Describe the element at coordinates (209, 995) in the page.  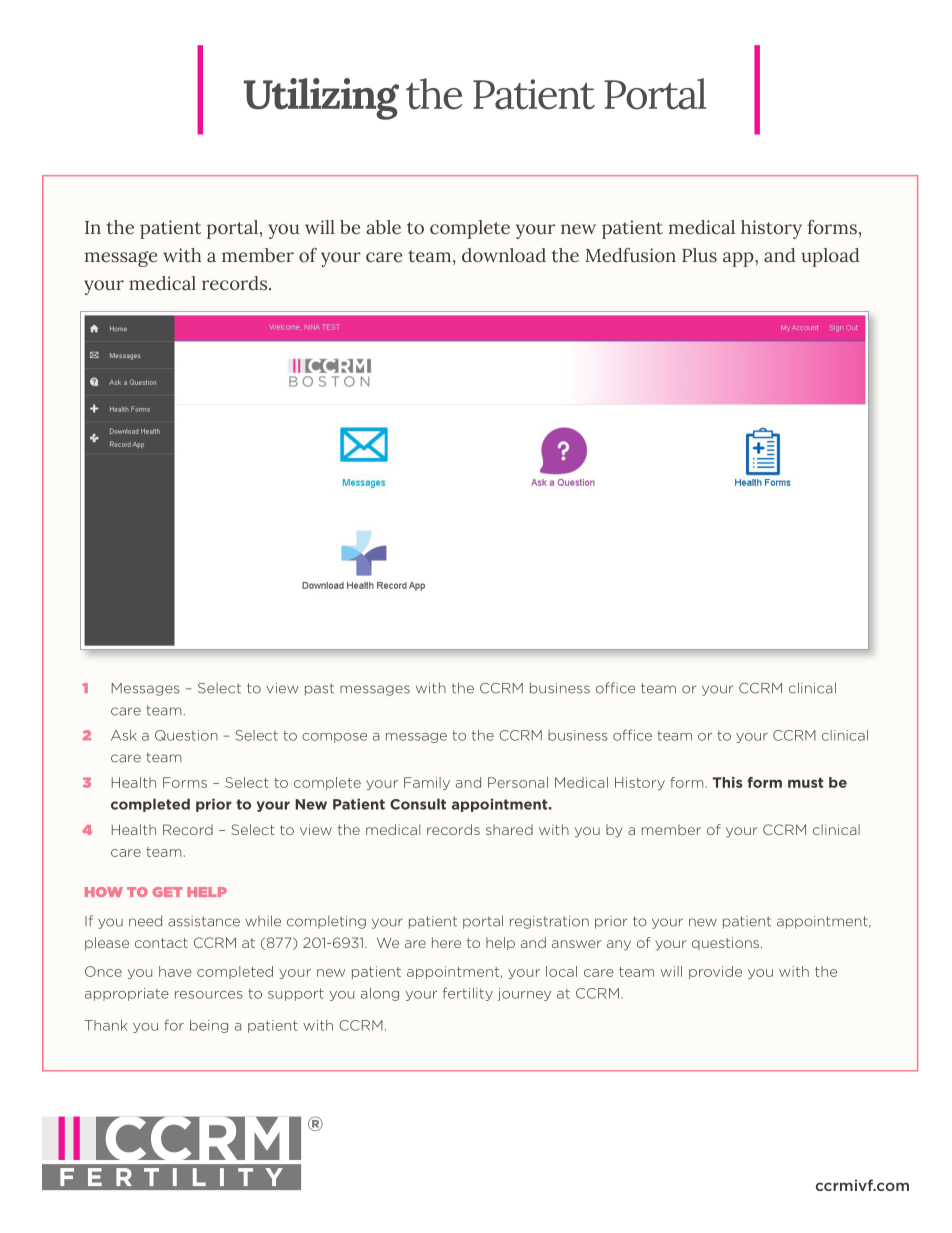
I see `resources` at that location.
